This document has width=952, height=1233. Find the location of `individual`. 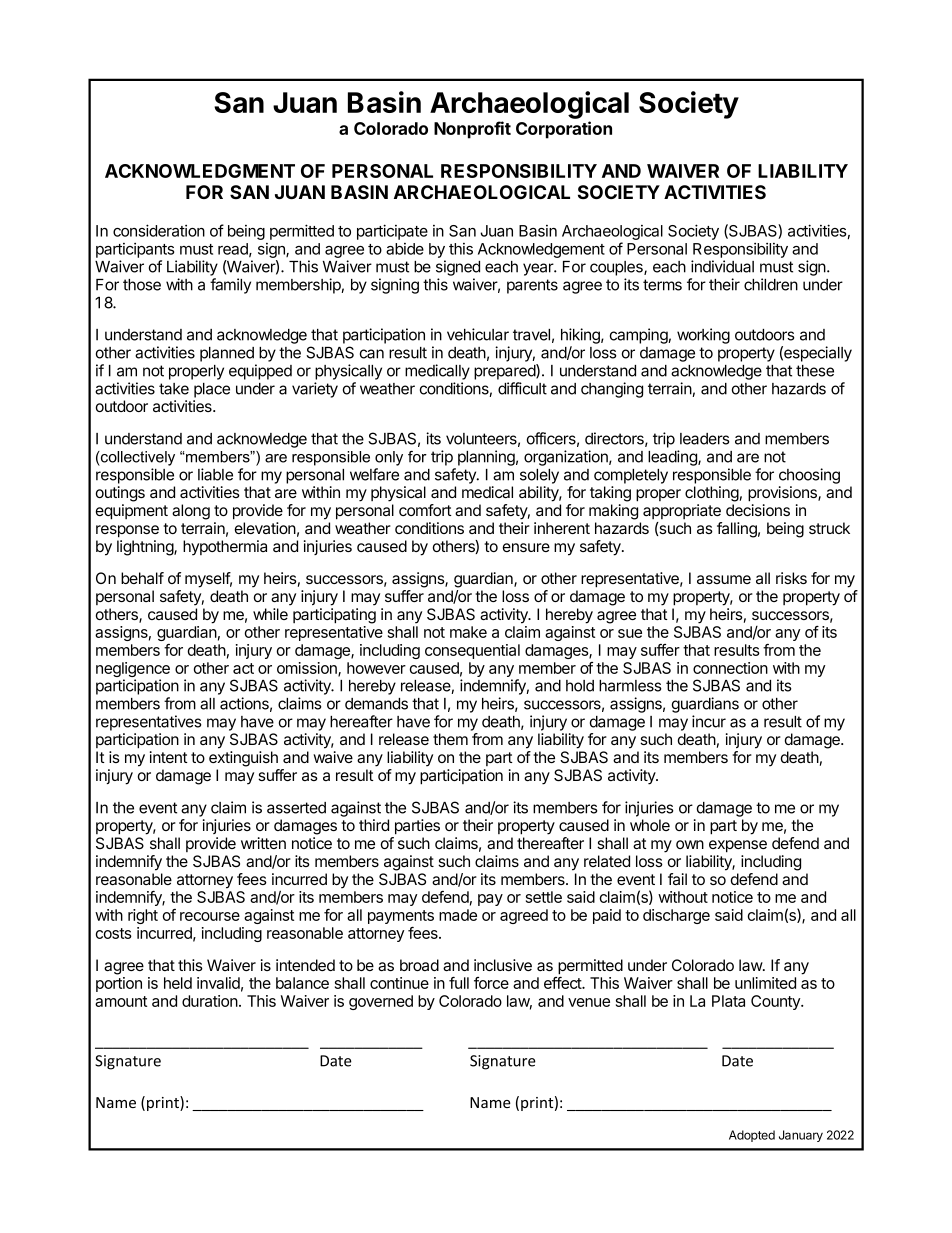

individual is located at coordinates (722, 266).
